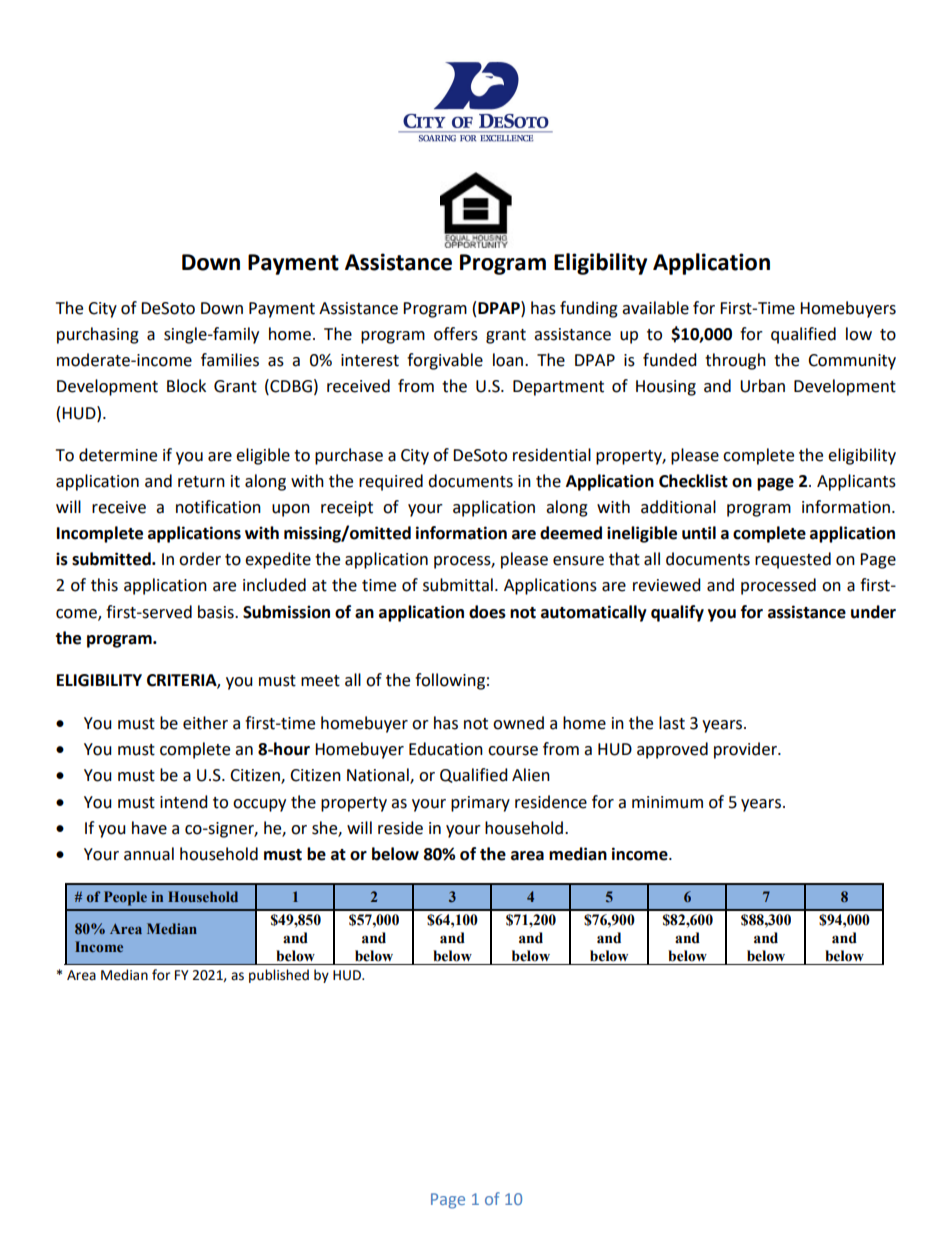  Describe the element at coordinates (456, 334) in the image. I see `offers` at that location.
